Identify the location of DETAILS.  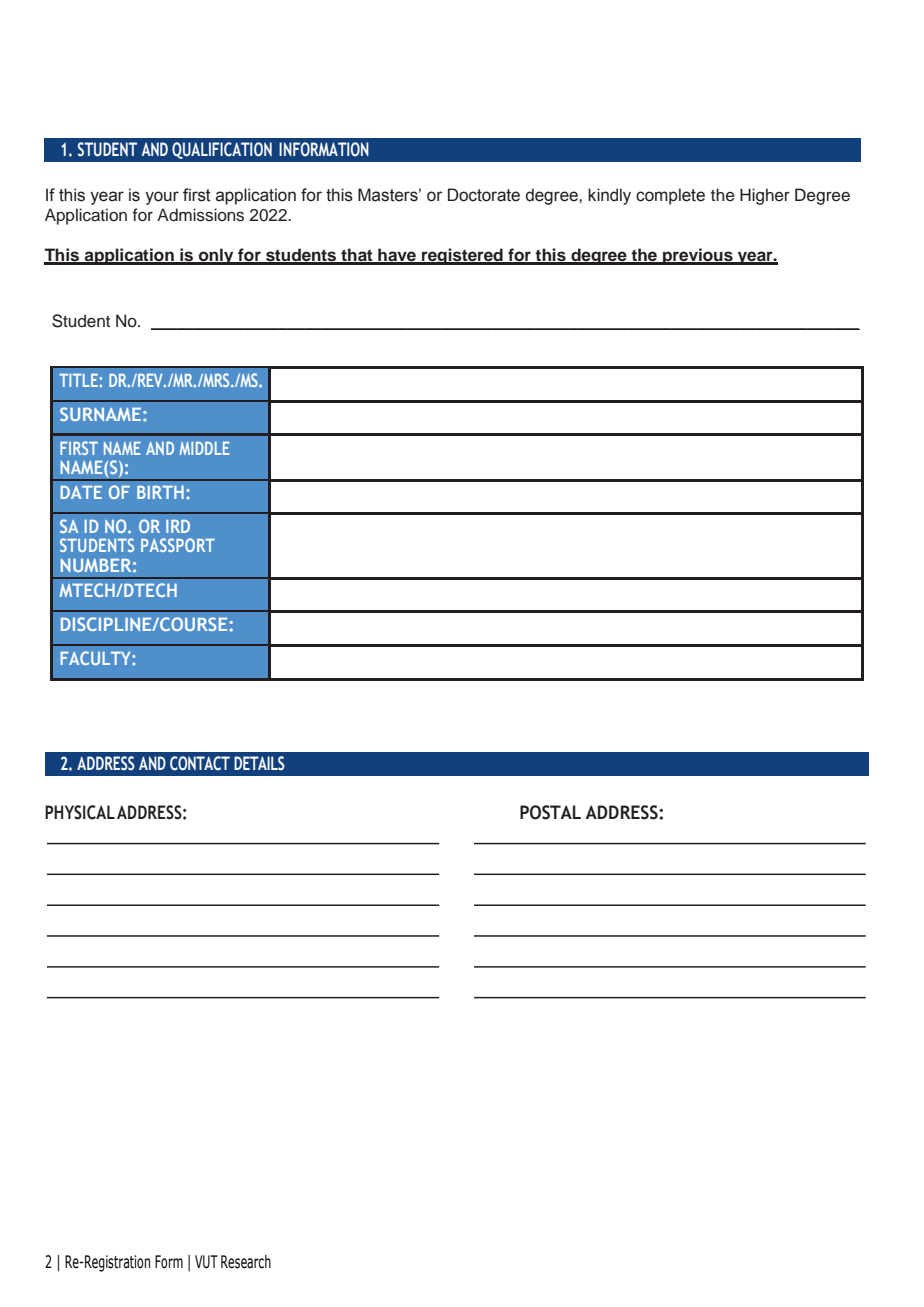
(259, 763).
